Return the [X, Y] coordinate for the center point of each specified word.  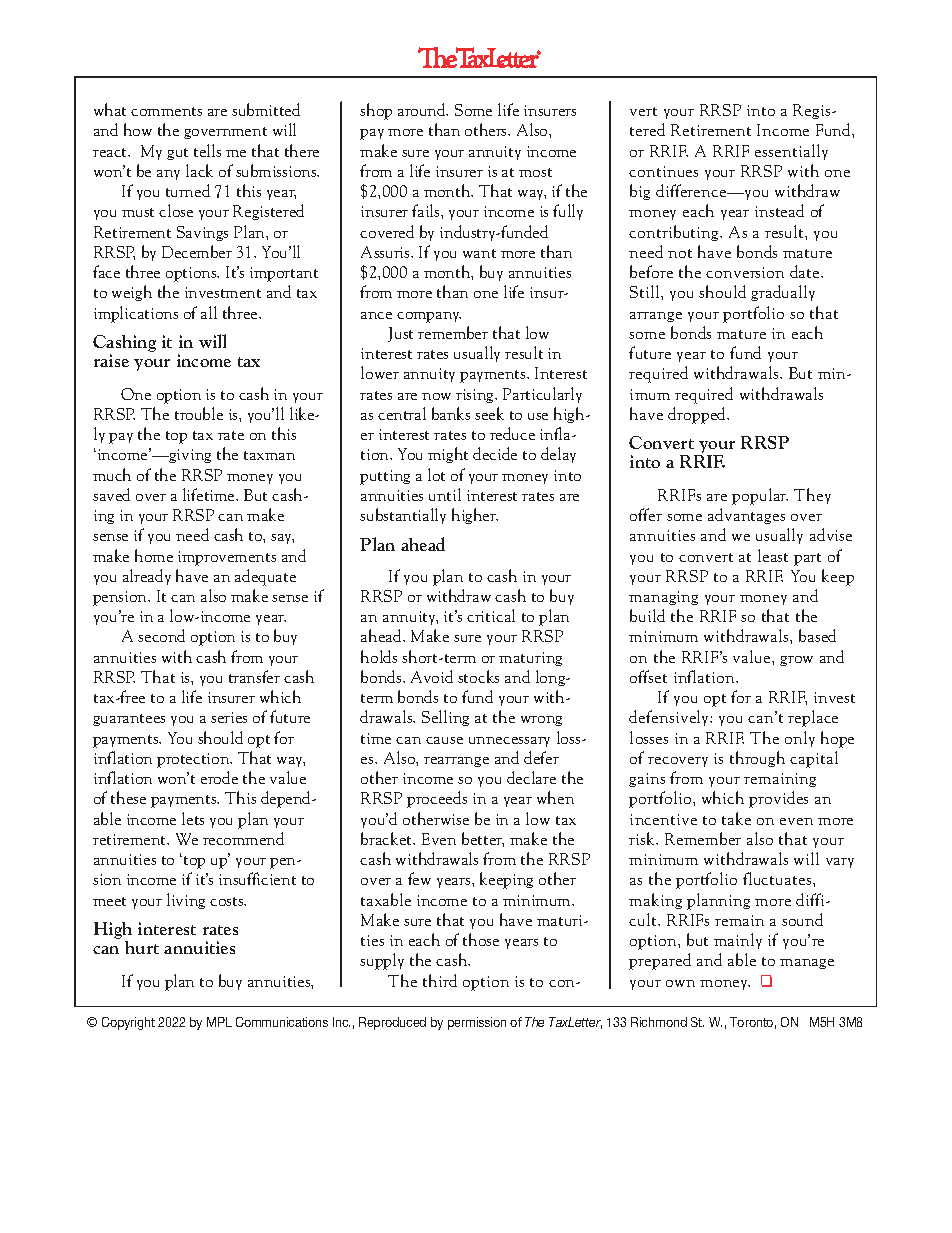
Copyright [128, 1023]
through [757, 759]
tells [207, 150]
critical [491, 615]
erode [219, 777]
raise [111, 360]
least [773, 555]
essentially [791, 152]
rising [476, 396]
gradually [783, 293]
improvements [227, 558]
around [423, 109]
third [440, 980]
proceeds [437, 799]
